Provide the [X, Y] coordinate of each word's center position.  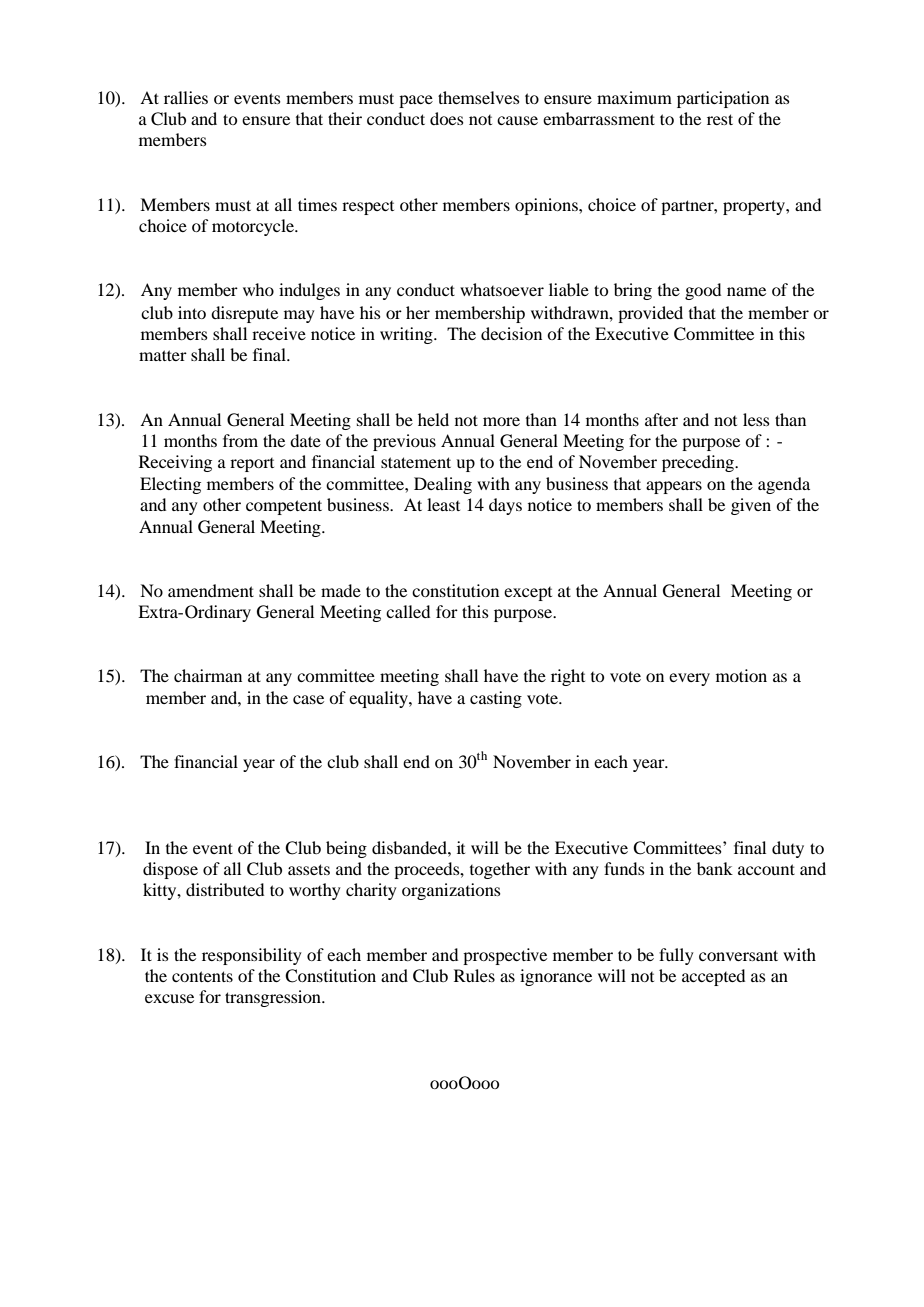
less [756, 419]
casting [496, 699]
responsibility [252, 956]
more [501, 421]
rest [720, 119]
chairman [208, 675]
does [447, 118]
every [689, 679]
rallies [186, 97]
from [240, 440]
